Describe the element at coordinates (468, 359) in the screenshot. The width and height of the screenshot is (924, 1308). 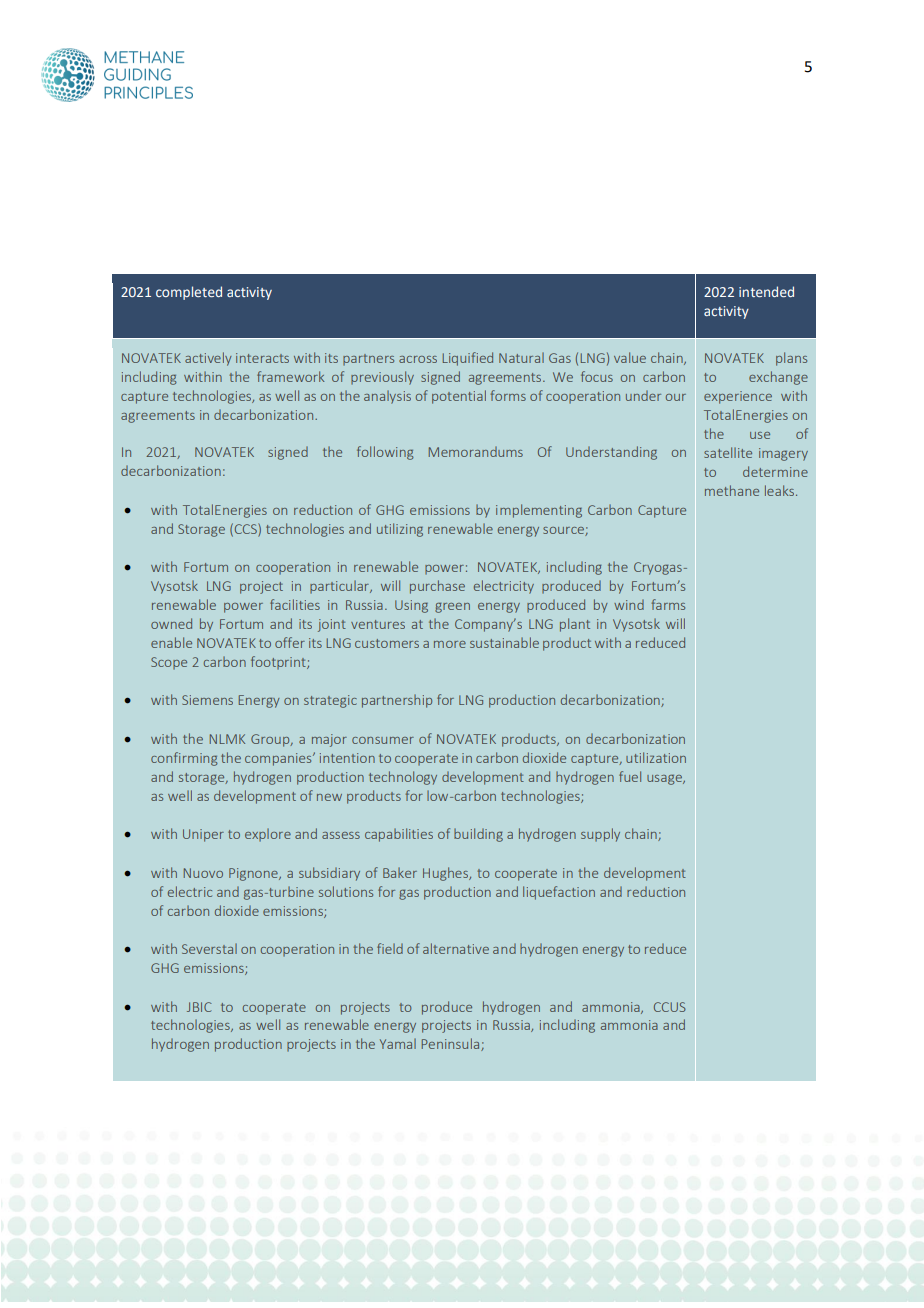
I see `Liquified` at that location.
